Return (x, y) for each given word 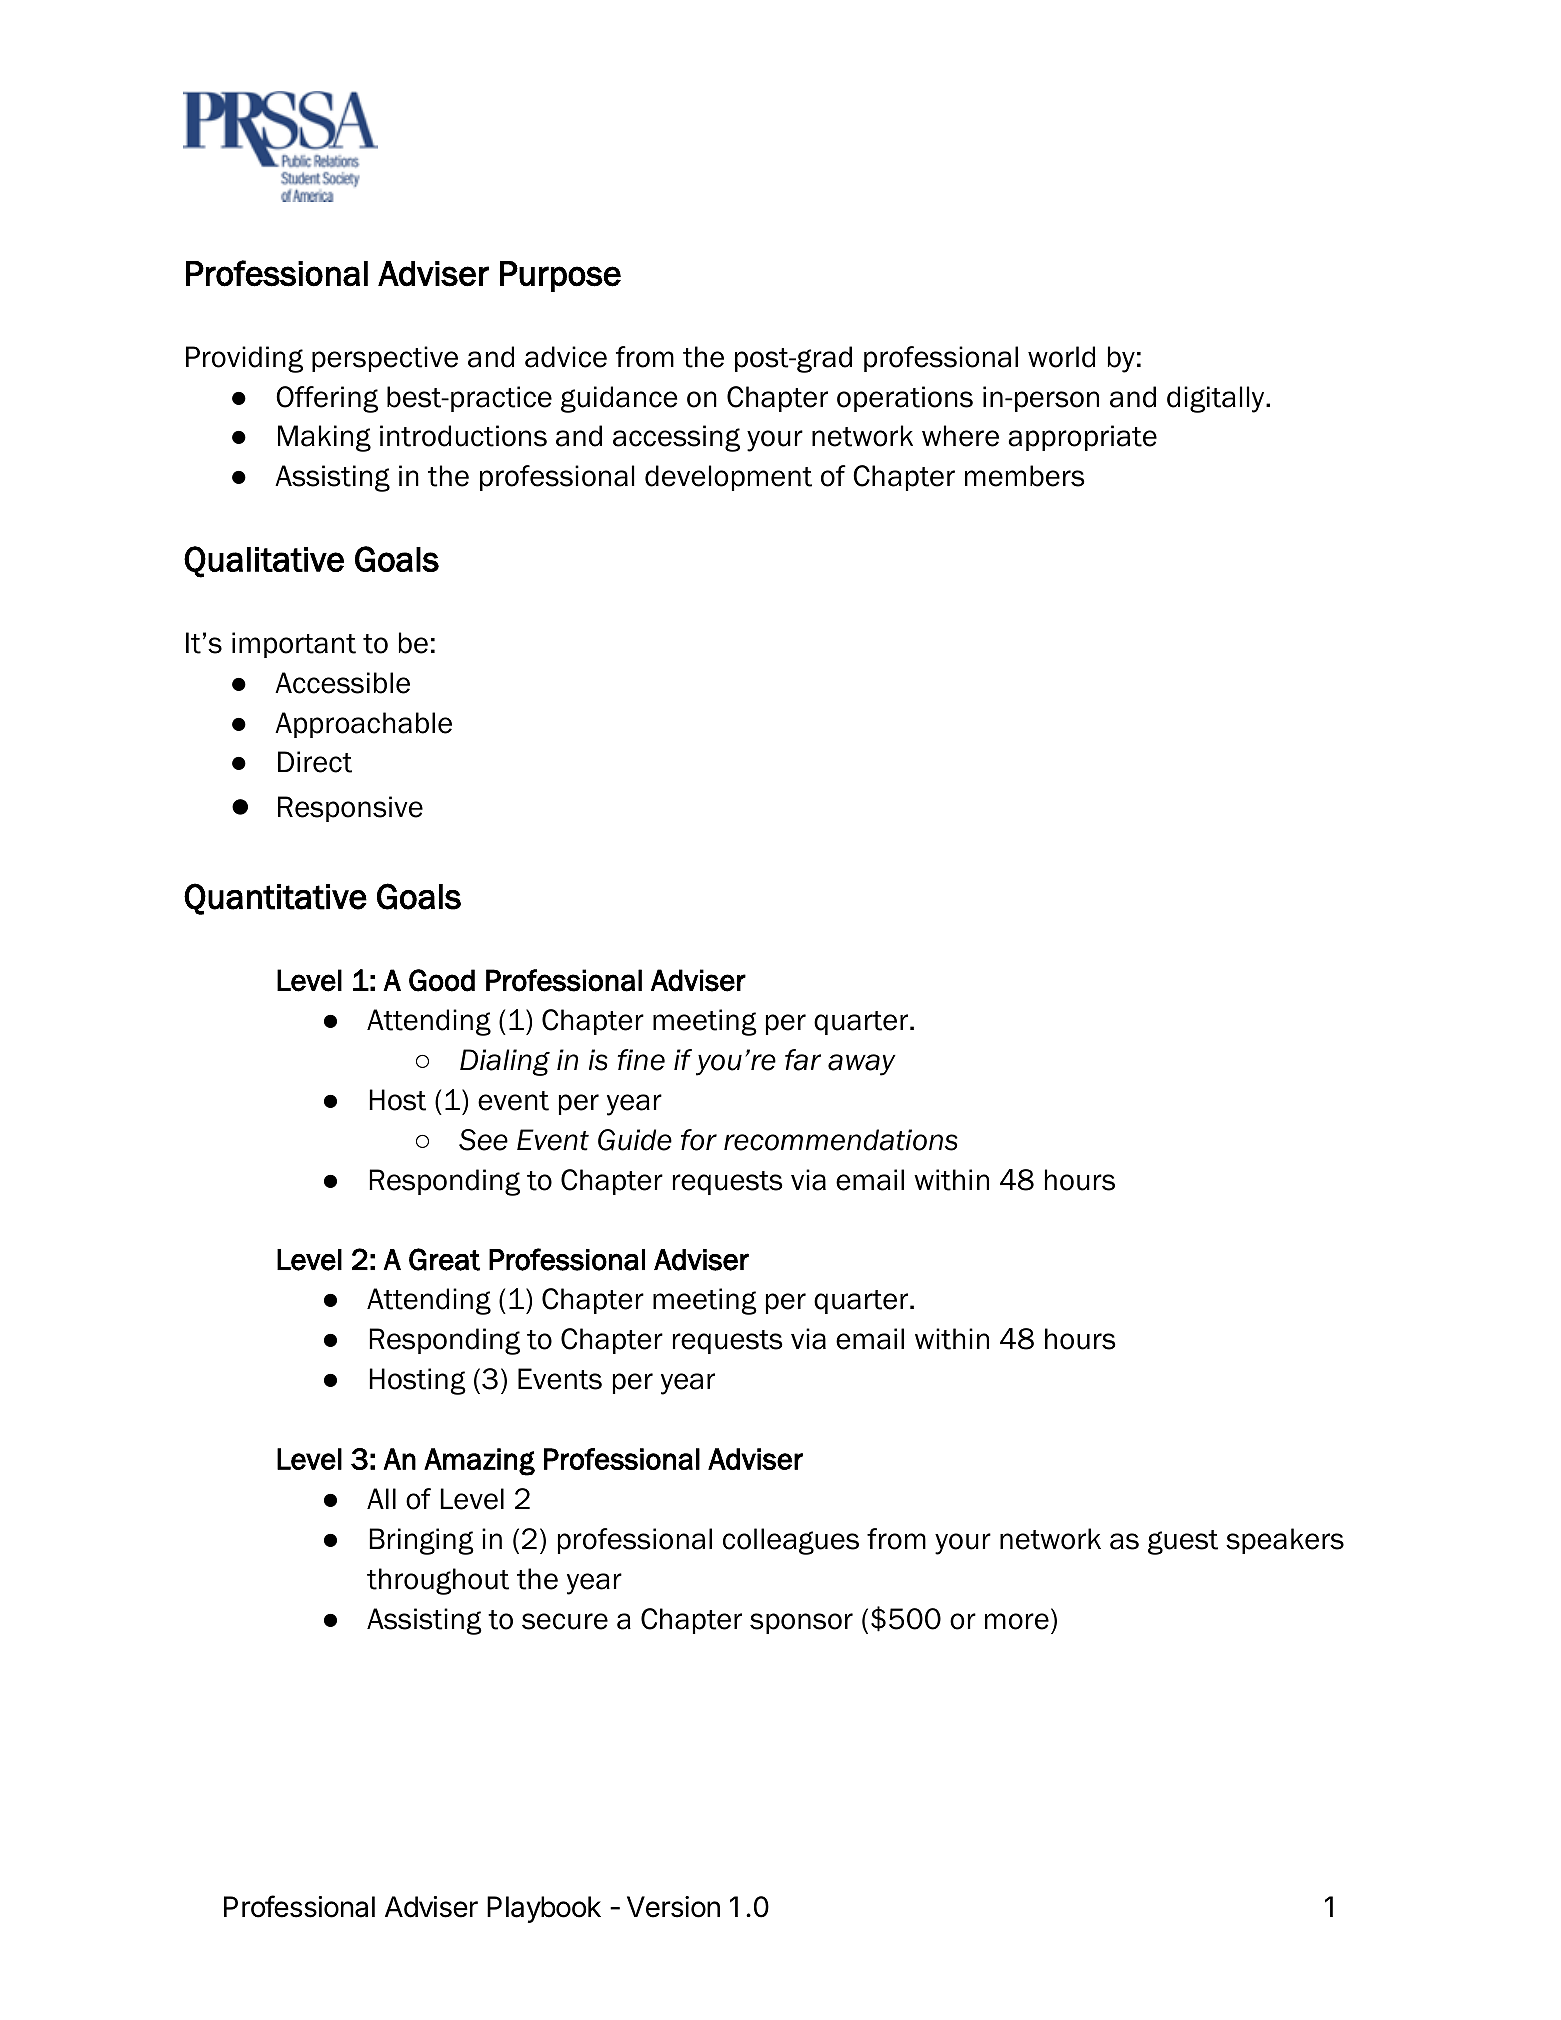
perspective (385, 359)
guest (1183, 1542)
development (728, 478)
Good (442, 980)
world (1061, 357)
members (1025, 476)
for (699, 1140)
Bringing (422, 1541)
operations (905, 399)
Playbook (544, 1909)
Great (444, 1259)
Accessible (342, 683)
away (862, 1065)
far (803, 1060)
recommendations (841, 1140)
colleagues (791, 1541)
